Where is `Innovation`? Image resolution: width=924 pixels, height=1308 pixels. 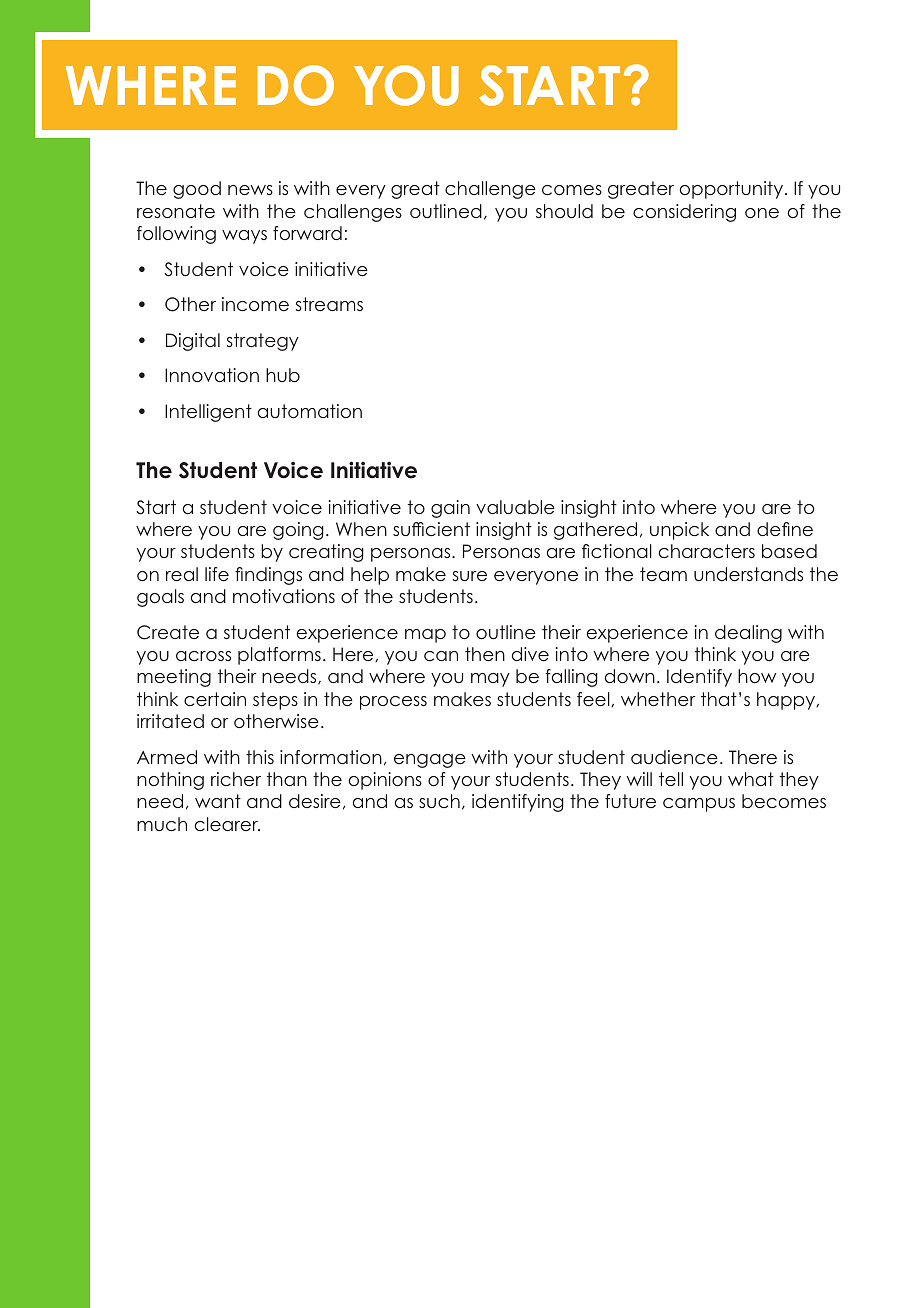
Innovation is located at coordinates (212, 375).
